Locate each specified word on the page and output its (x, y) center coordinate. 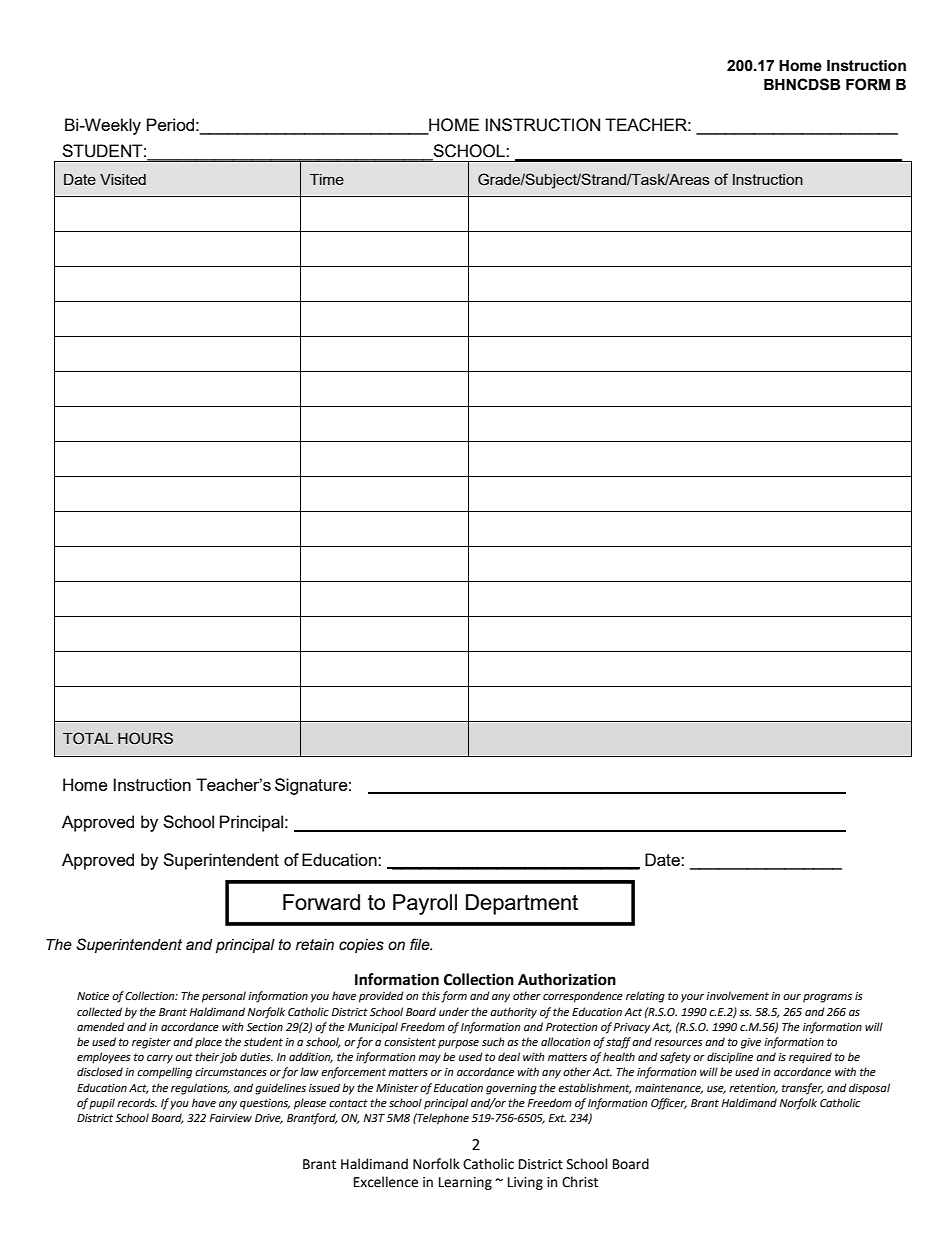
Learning (465, 1183)
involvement (737, 996)
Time (327, 179)
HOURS (145, 738)
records (137, 1103)
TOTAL (88, 738)
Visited (123, 179)
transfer (803, 1089)
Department (522, 904)
